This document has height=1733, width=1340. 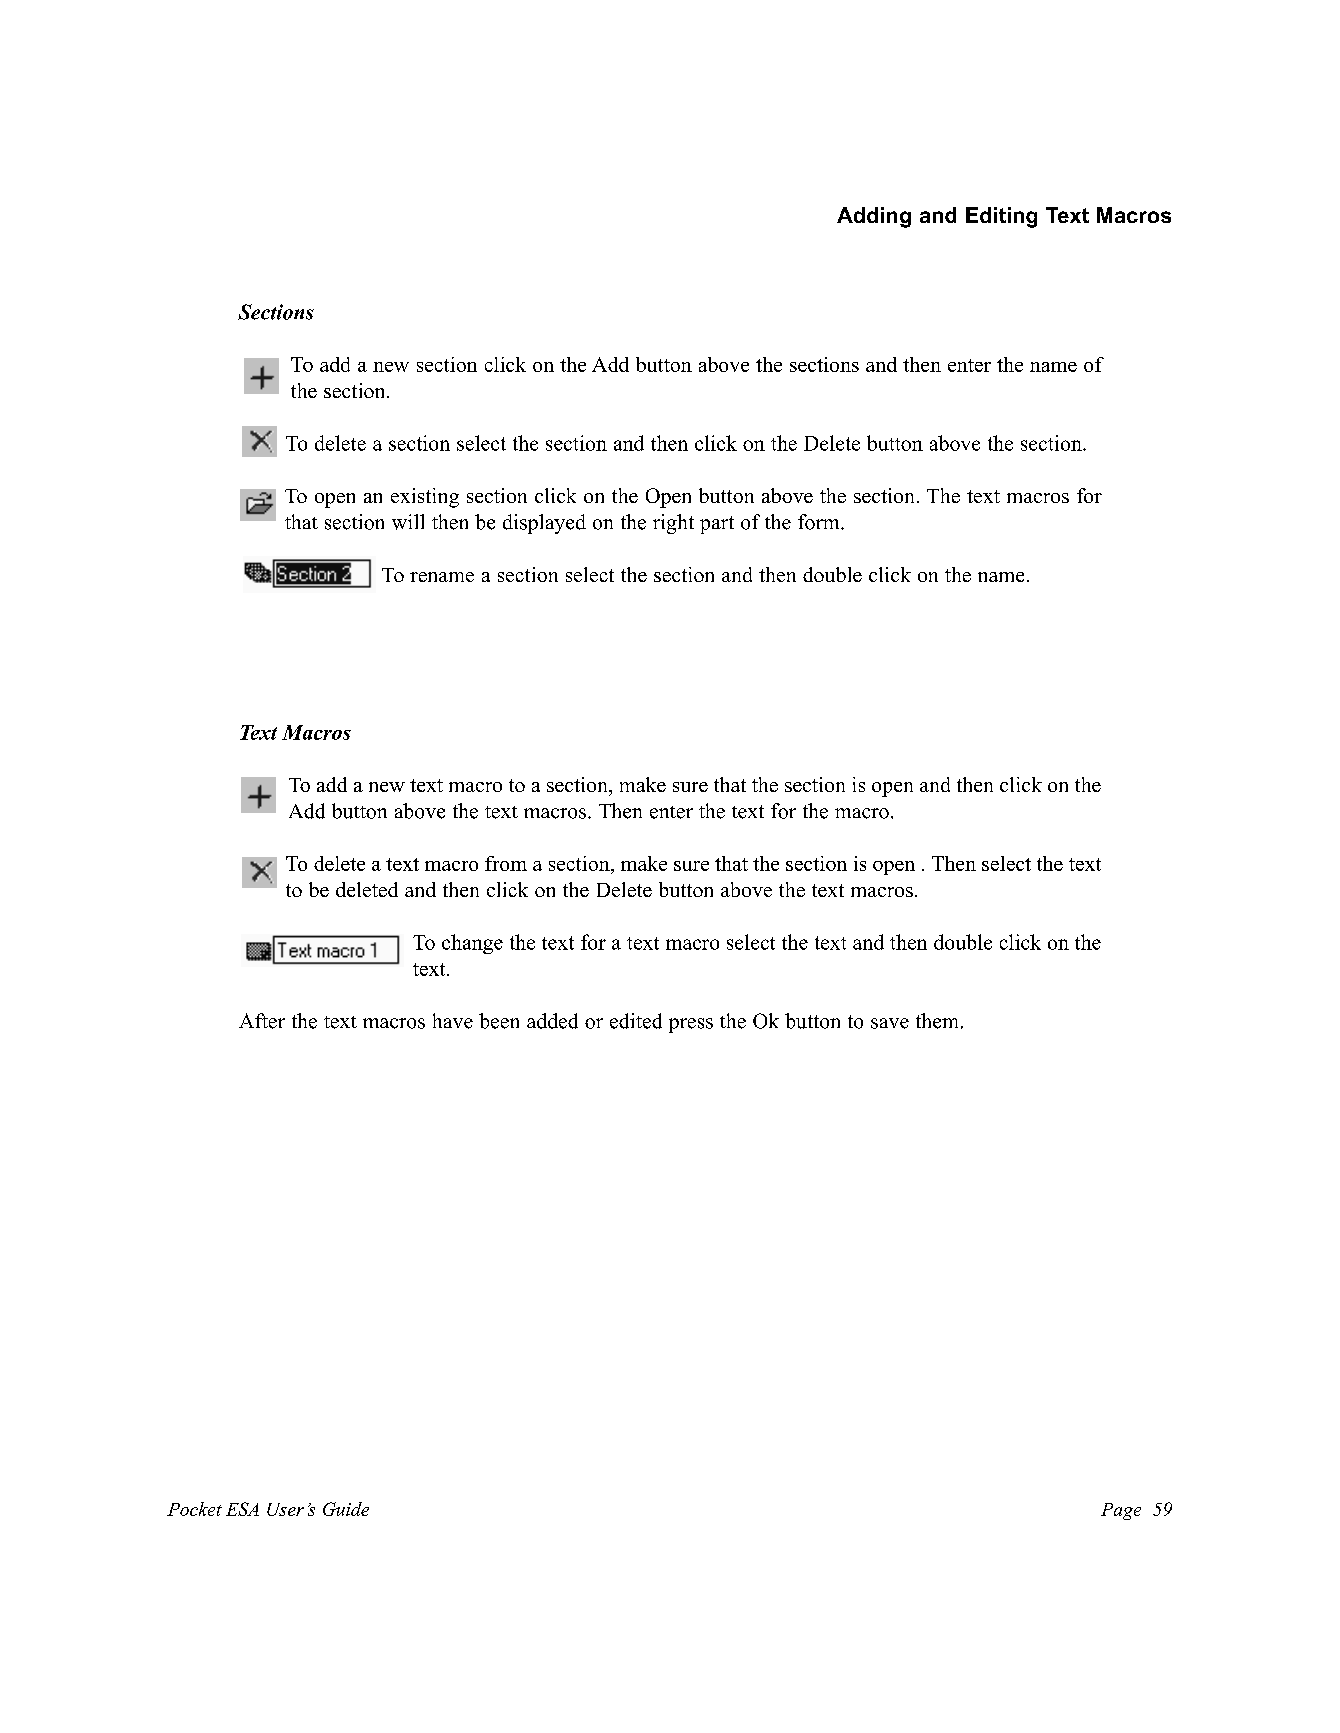 What do you see at coordinates (346, 1509) in the document?
I see `Guide` at bounding box center [346, 1509].
